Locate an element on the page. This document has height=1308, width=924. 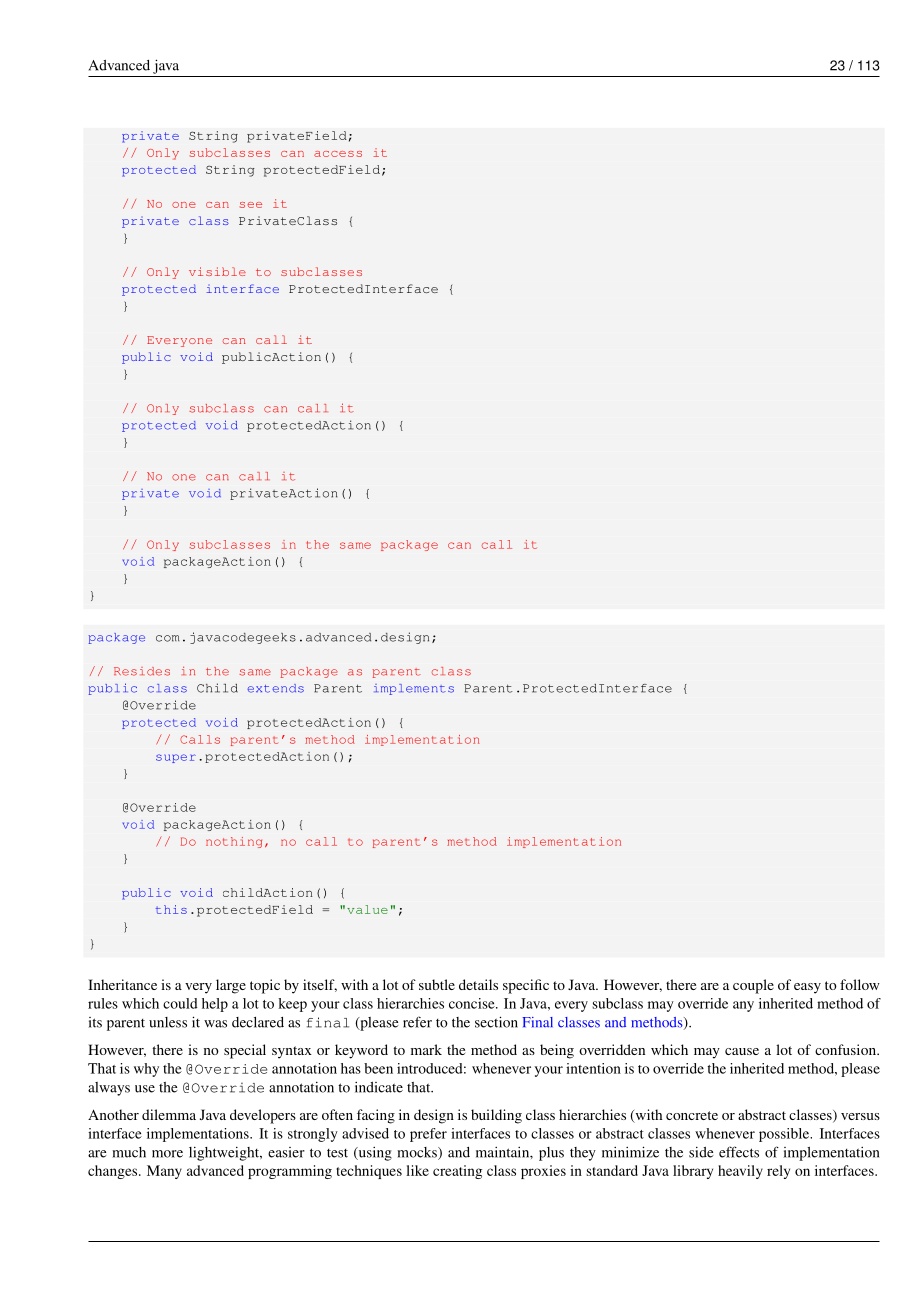
extends is located at coordinates (275, 688).
